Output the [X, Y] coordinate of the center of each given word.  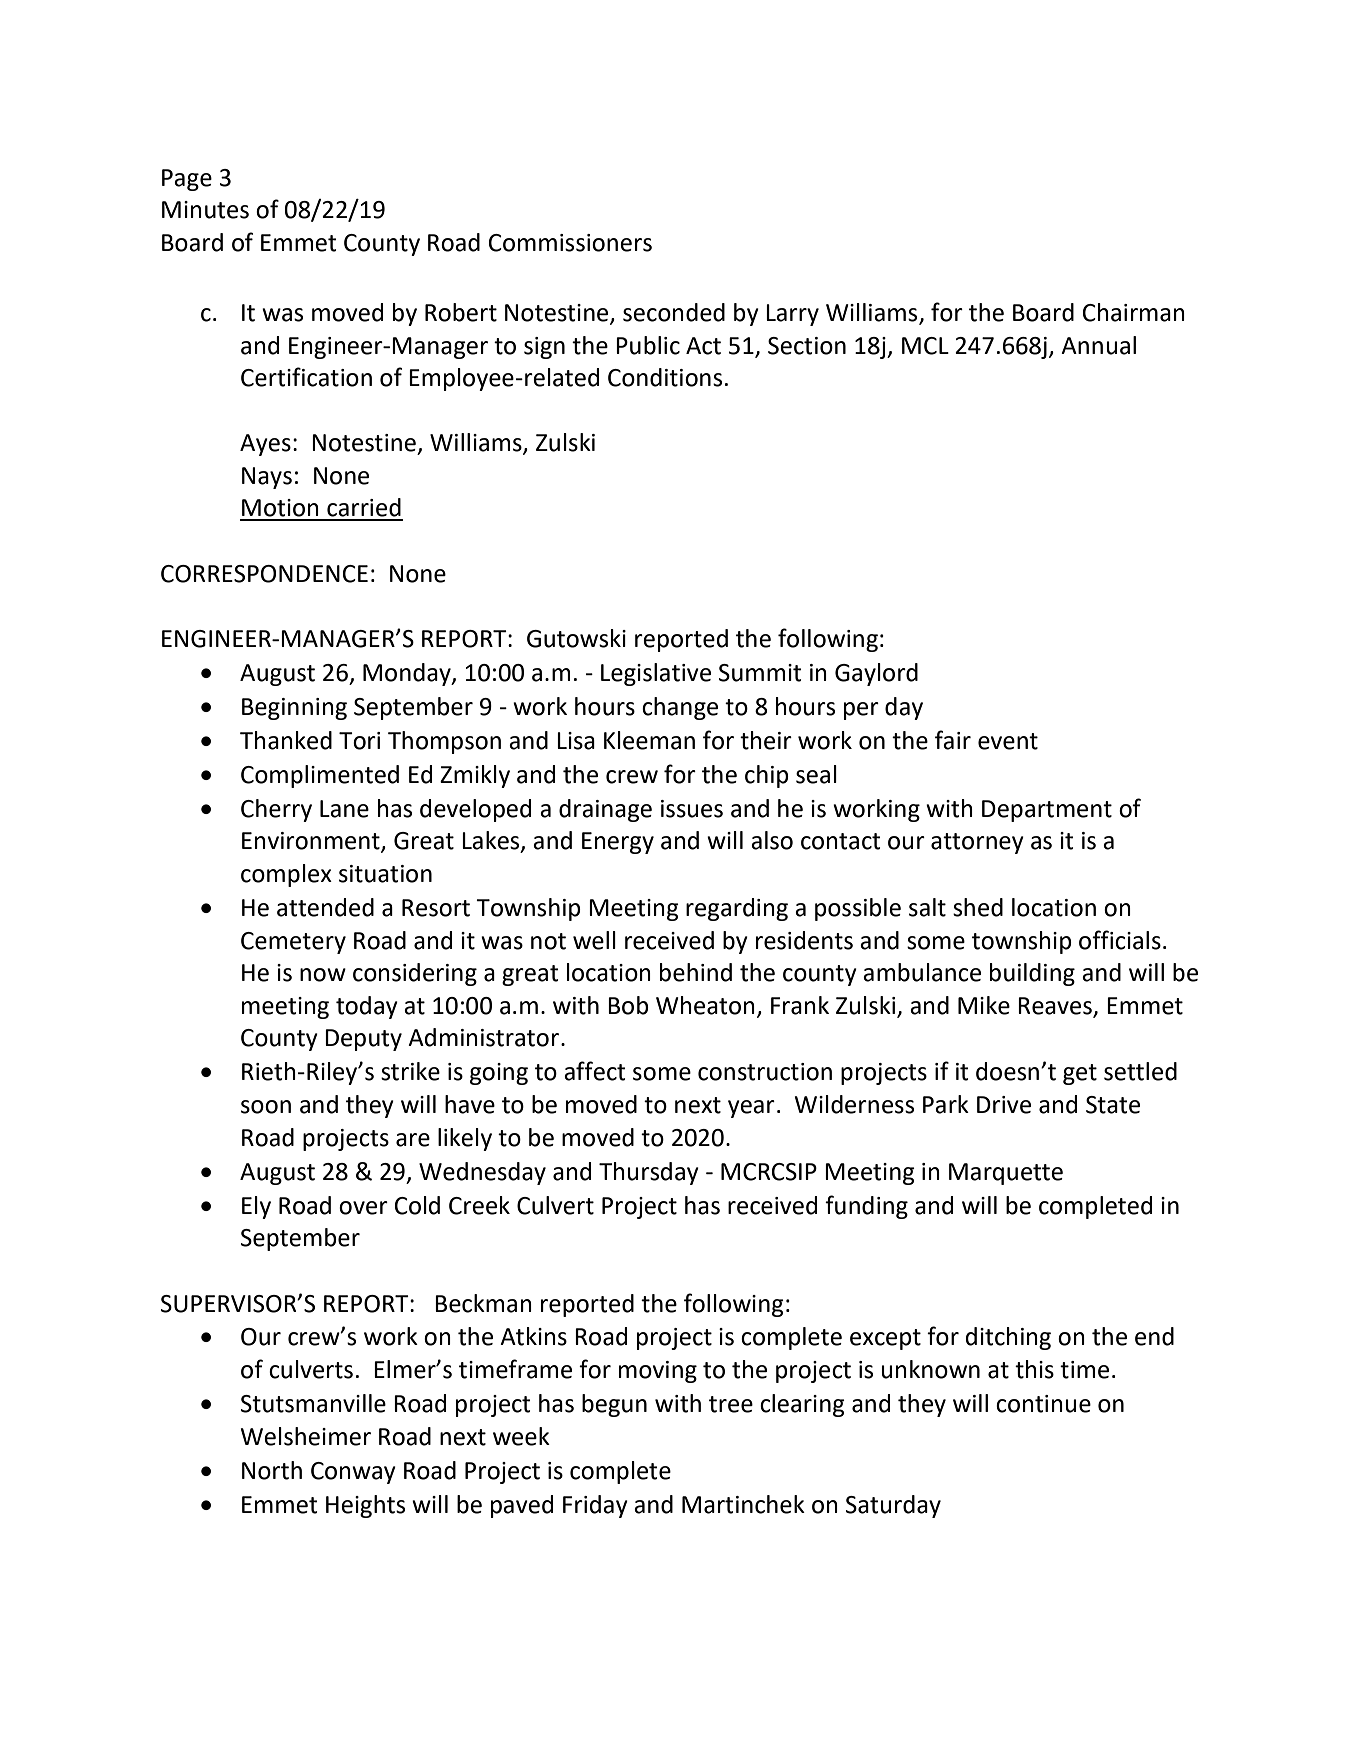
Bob [628, 1005]
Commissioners [570, 243]
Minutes [205, 210]
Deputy [363, 1040]
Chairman [1134, 312]
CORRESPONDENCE [264, 574]
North [272, 1470]
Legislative [656, 674]
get [1080, 1074]
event [1008, 741]
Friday [595, 1506]
